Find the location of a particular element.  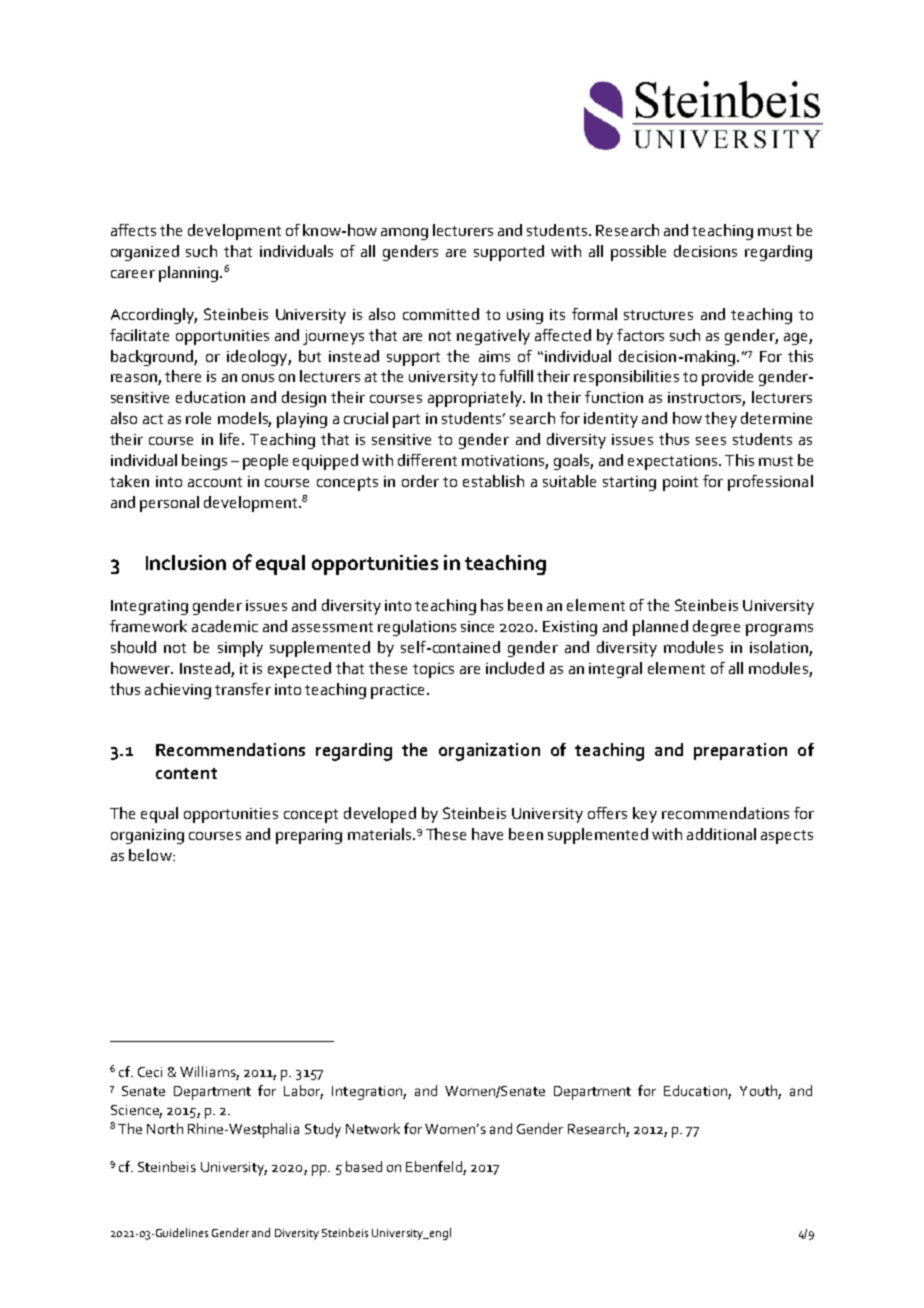

have is located at coordinates (487, 834).
